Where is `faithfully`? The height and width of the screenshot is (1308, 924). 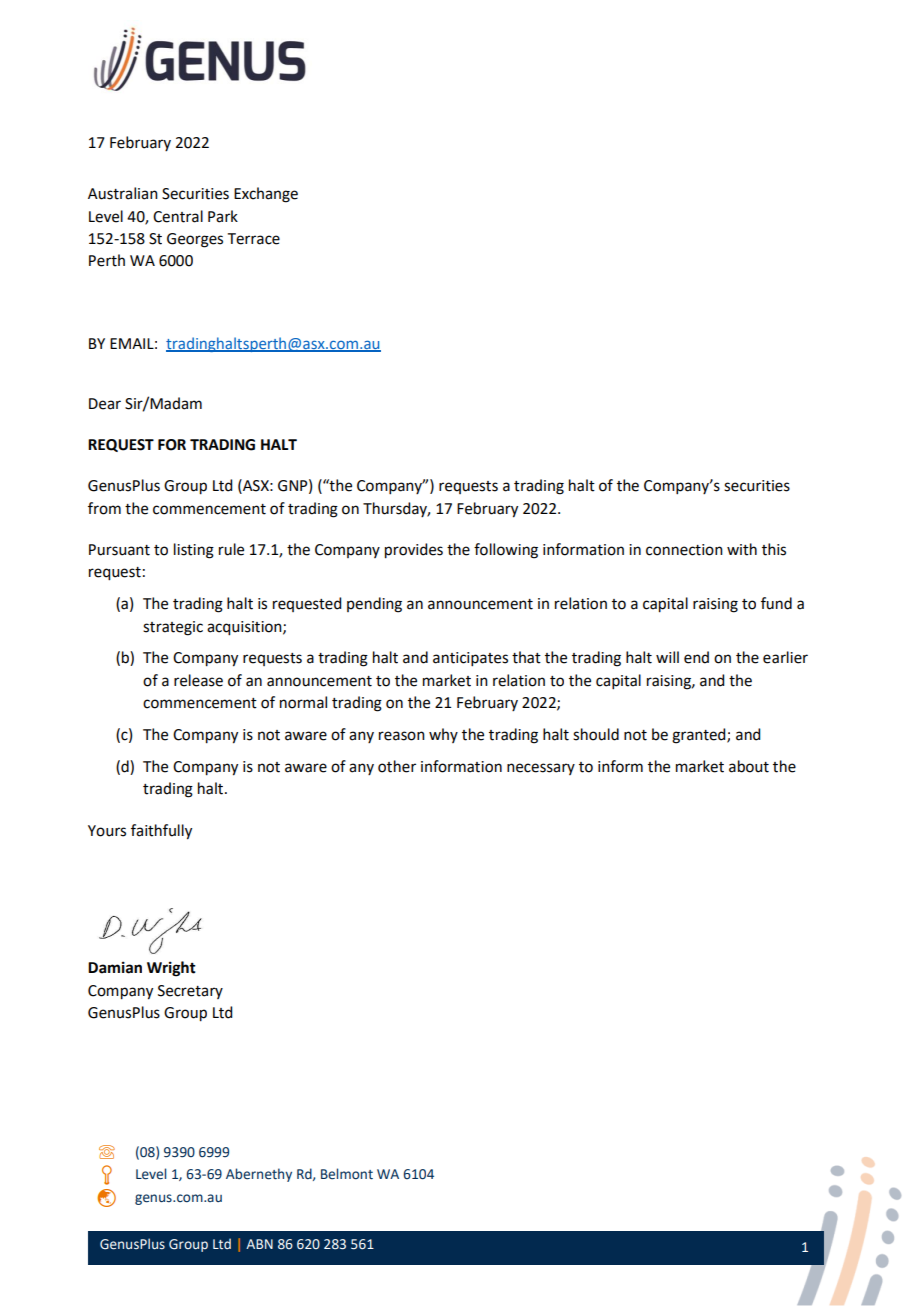 faithfully is located at coordinates (161, 832).
